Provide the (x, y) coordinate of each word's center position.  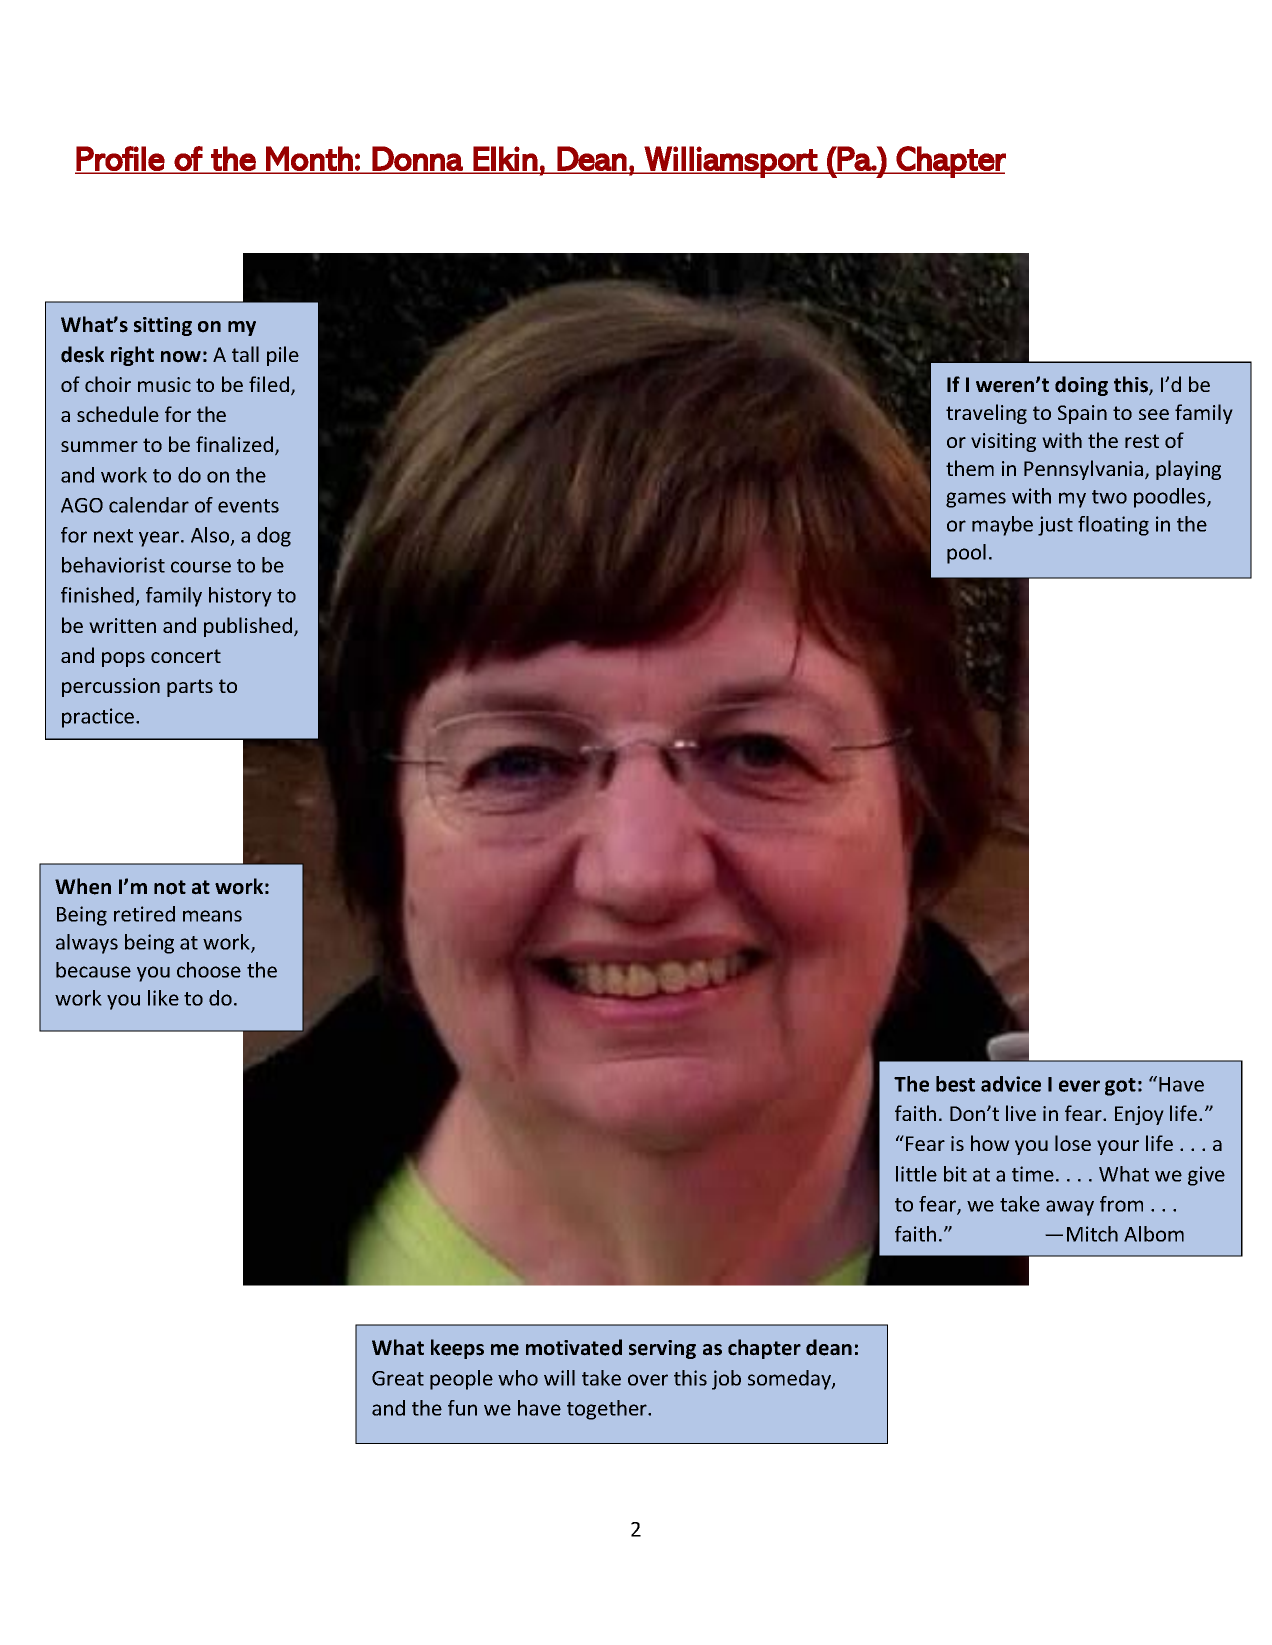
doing (1081, 386)
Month (309, 159)
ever (1079, 1086)
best (955, 1084)
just (1055, 526)
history (240, 597)
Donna (418, 159)
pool (966, 554)
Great (398, 1378)
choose (209, 970)
